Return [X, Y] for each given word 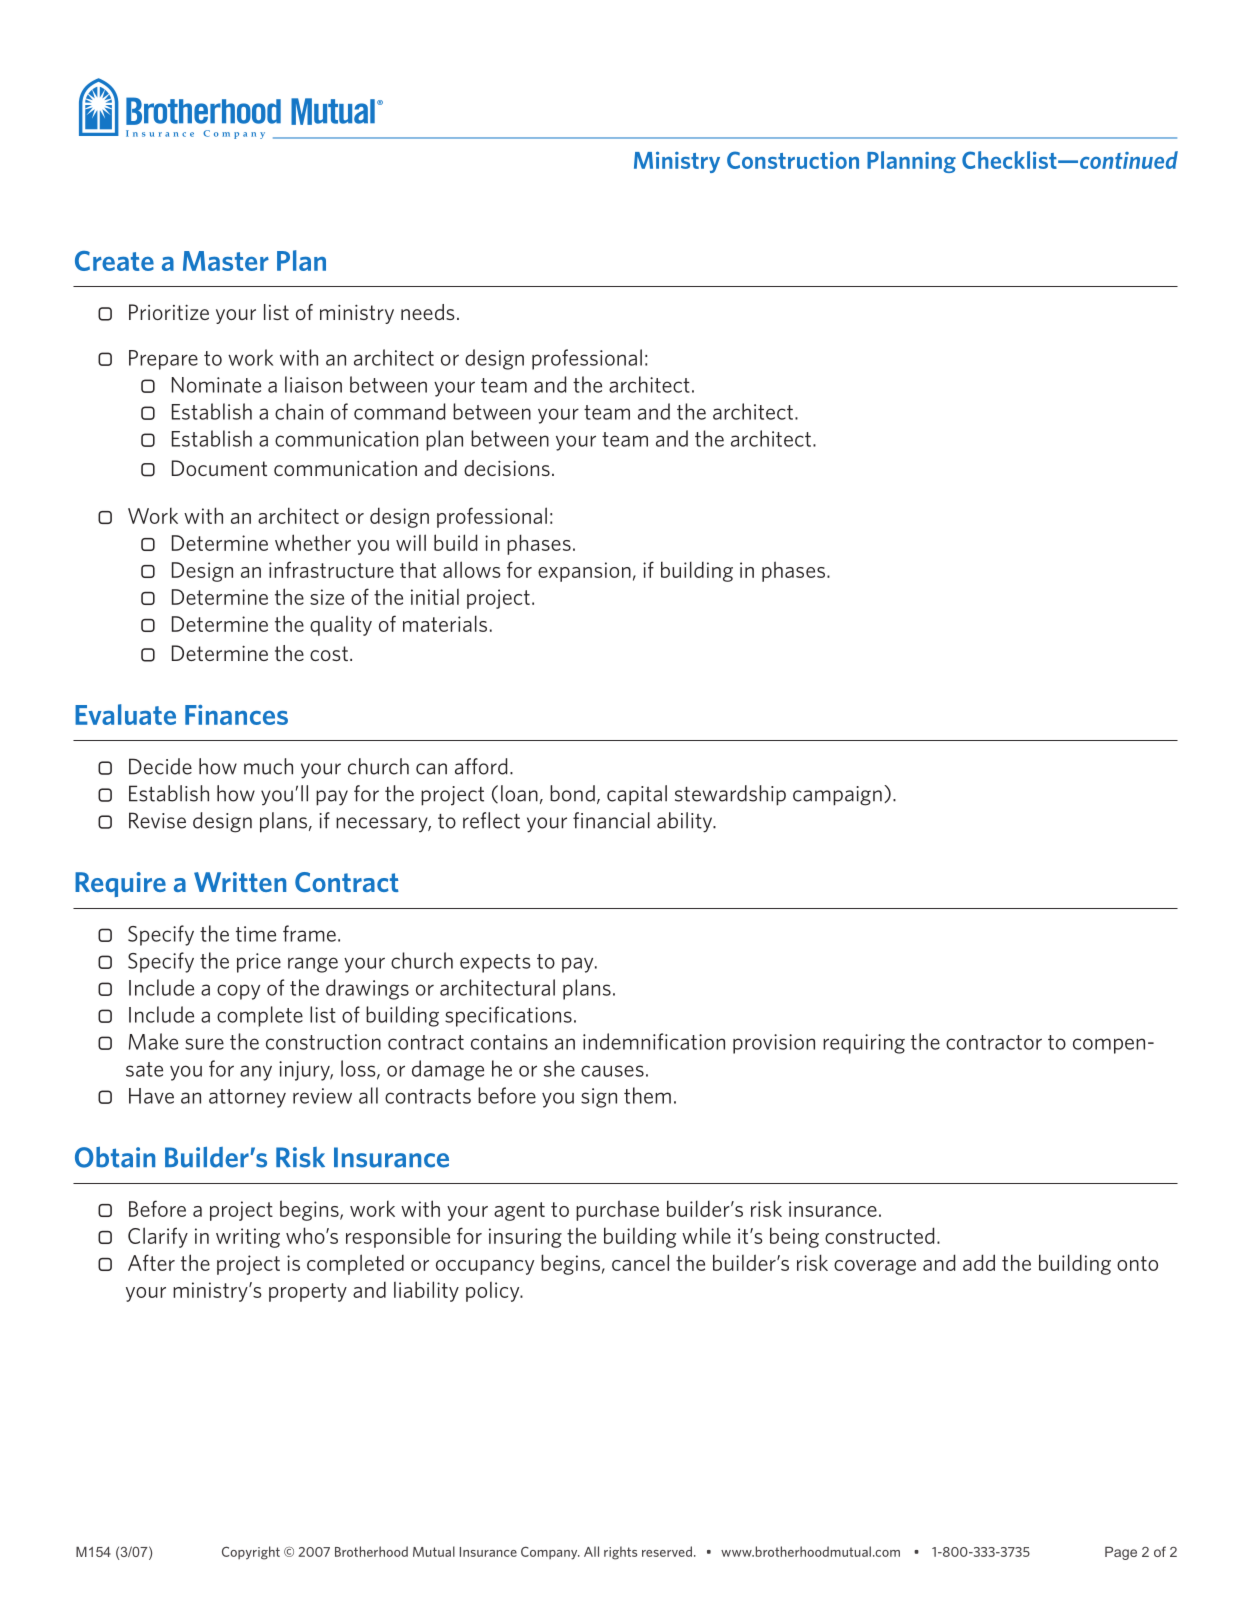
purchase [617, 1210]
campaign [837, 796]
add [979, 1262]
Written [240, 882]
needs [427, 312]
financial [611, 820]
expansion [584, 572]
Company [550, 1553]
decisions [507, 468]
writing [248, 1238]
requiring [864, 1044]
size [327, 597]
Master [226, 261]
